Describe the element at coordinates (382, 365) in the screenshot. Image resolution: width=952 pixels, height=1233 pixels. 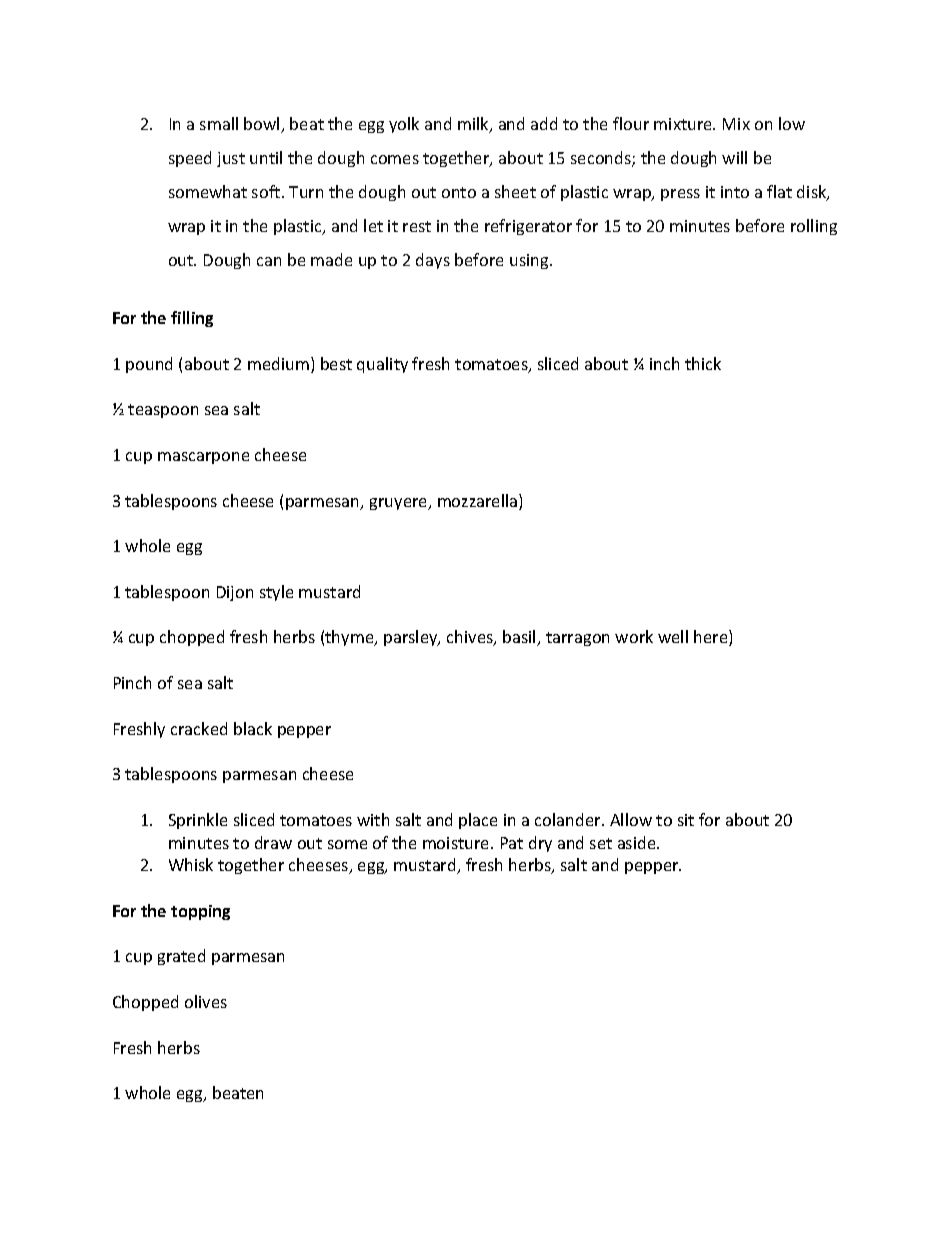
I see `quality` at that location.
